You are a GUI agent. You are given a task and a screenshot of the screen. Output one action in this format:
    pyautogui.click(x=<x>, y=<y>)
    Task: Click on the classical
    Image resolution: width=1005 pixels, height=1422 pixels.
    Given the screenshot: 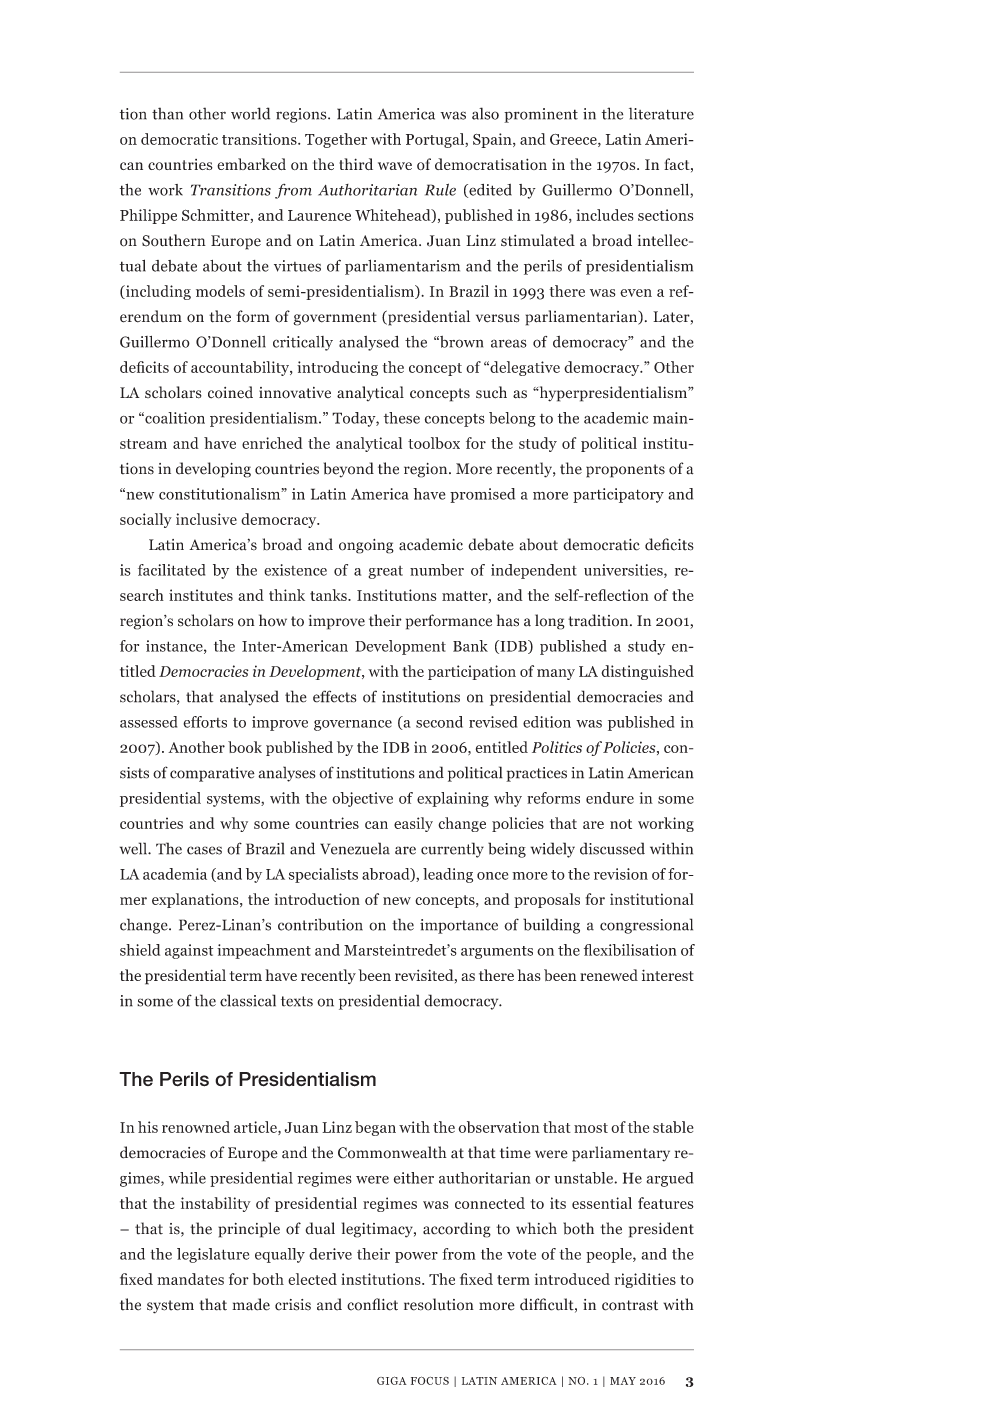 What is the action you would take?
    pyautogui.click(x=248, y=1000)
